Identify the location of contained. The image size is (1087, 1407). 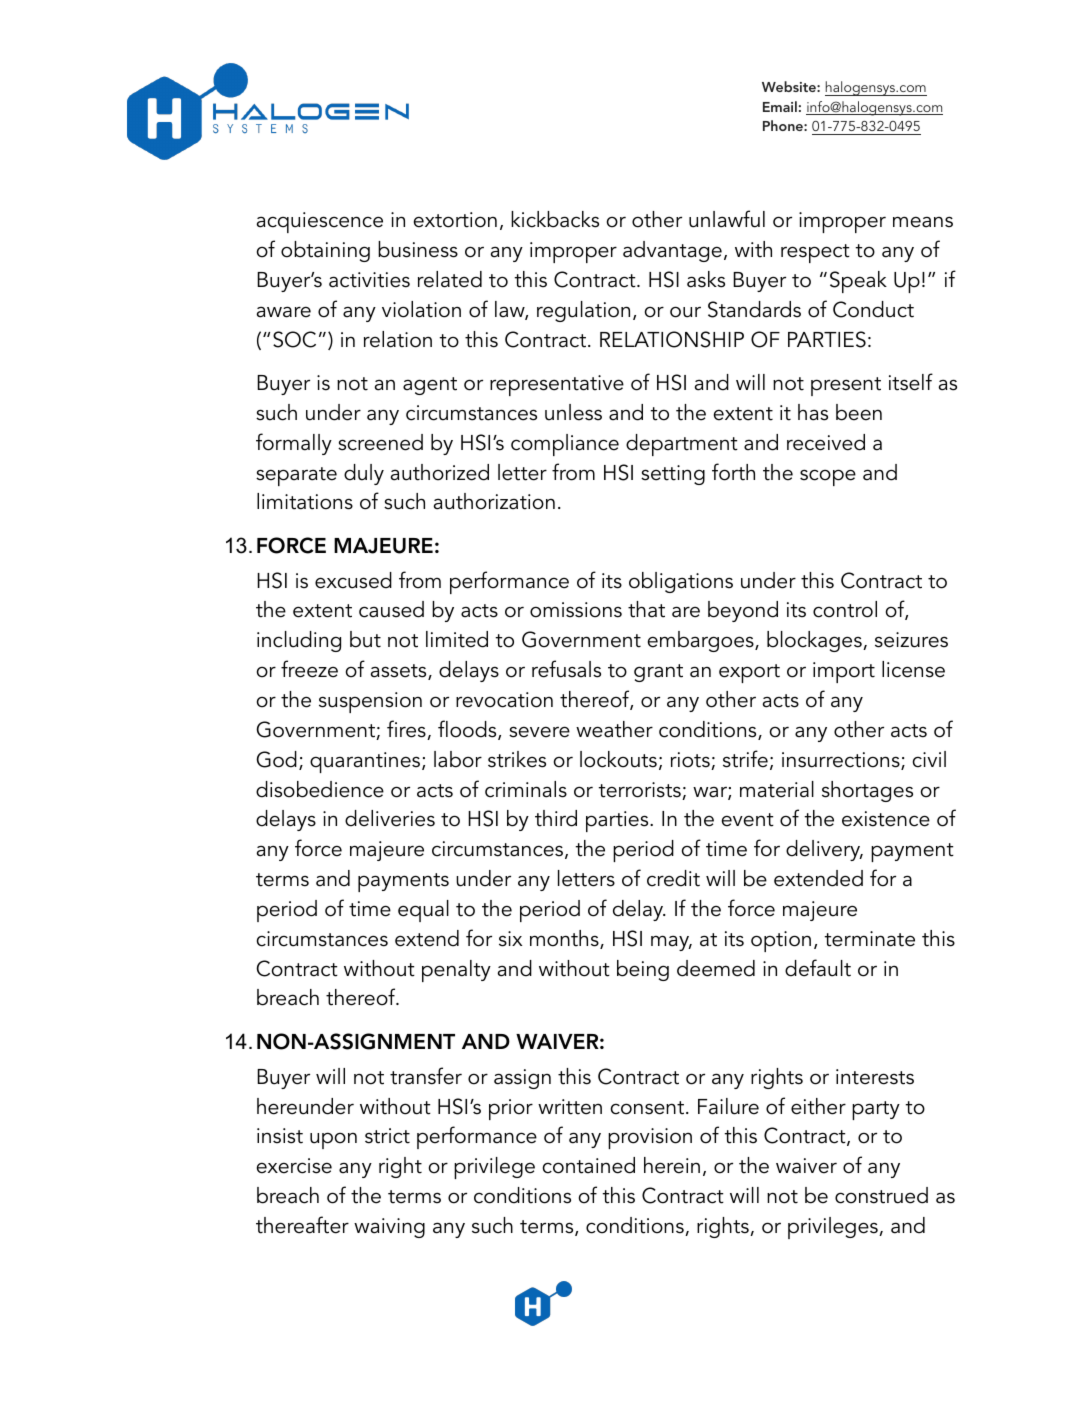
(589, 1165).
